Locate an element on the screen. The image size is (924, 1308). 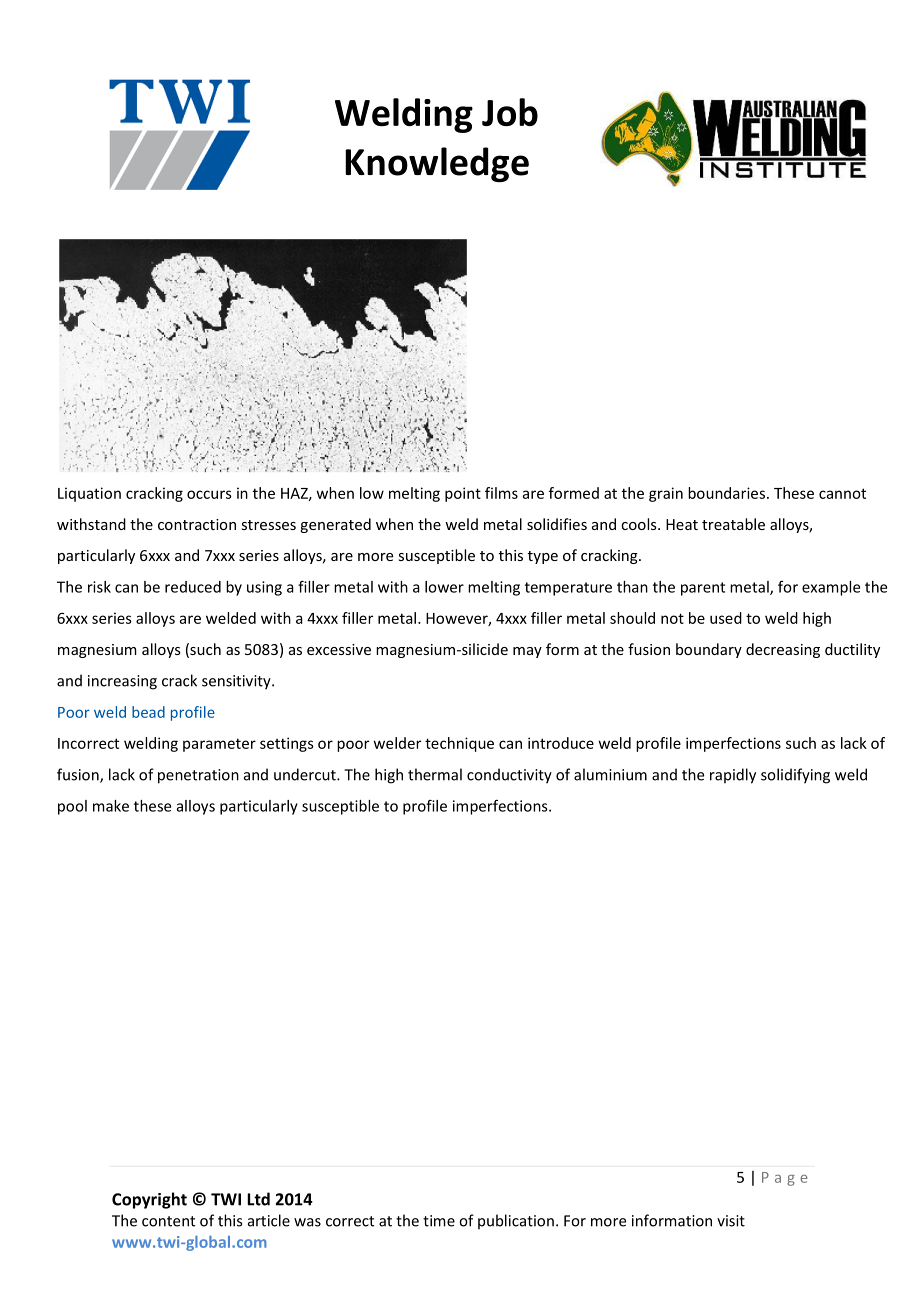
increasing is located at coordinates (122, 682).
